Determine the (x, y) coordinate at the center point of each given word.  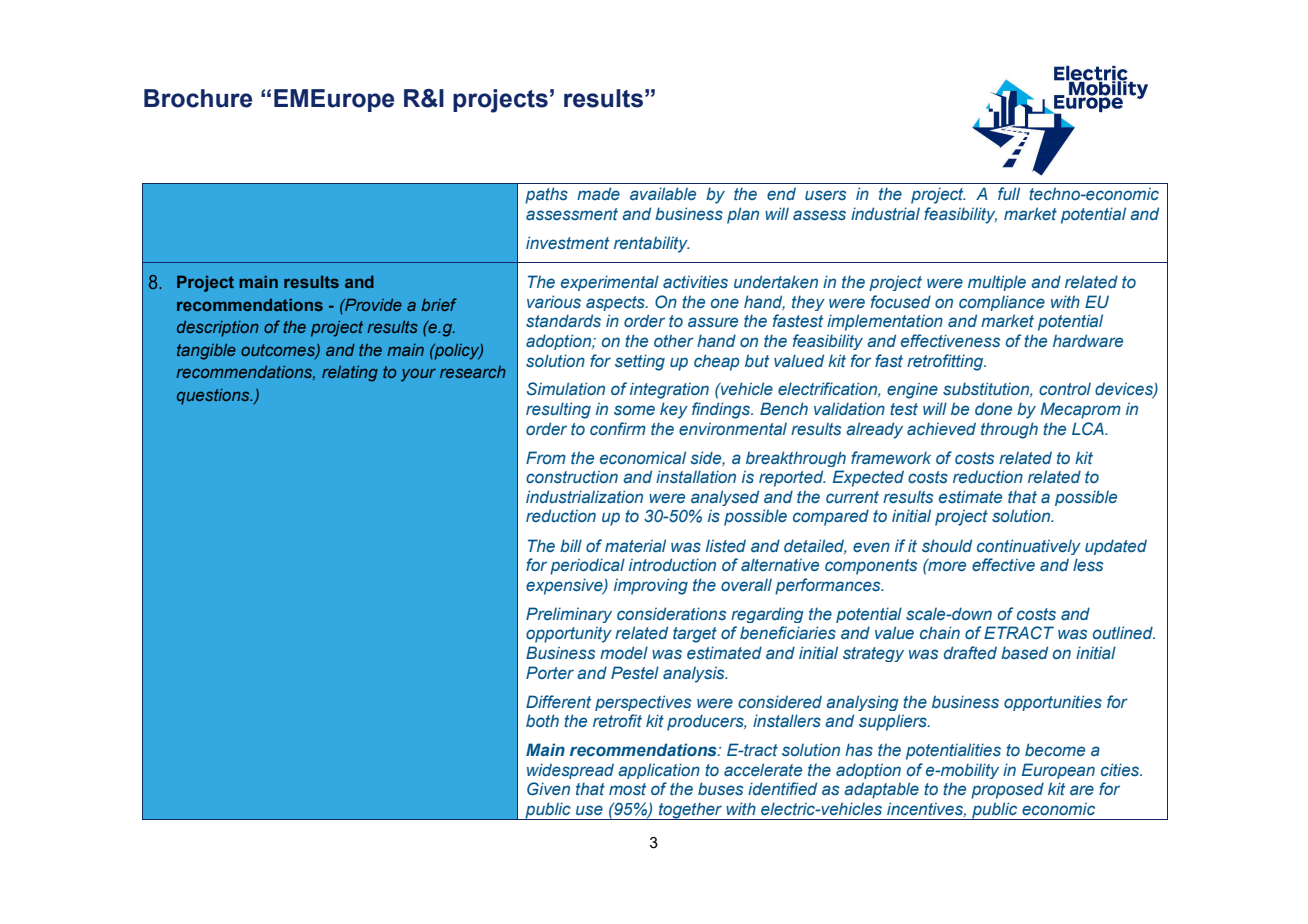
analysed (725, 498)
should (947, 546)
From (546, 457)
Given (548, 788)
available (663, 193)
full (1009, 193)
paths (546, 195)
